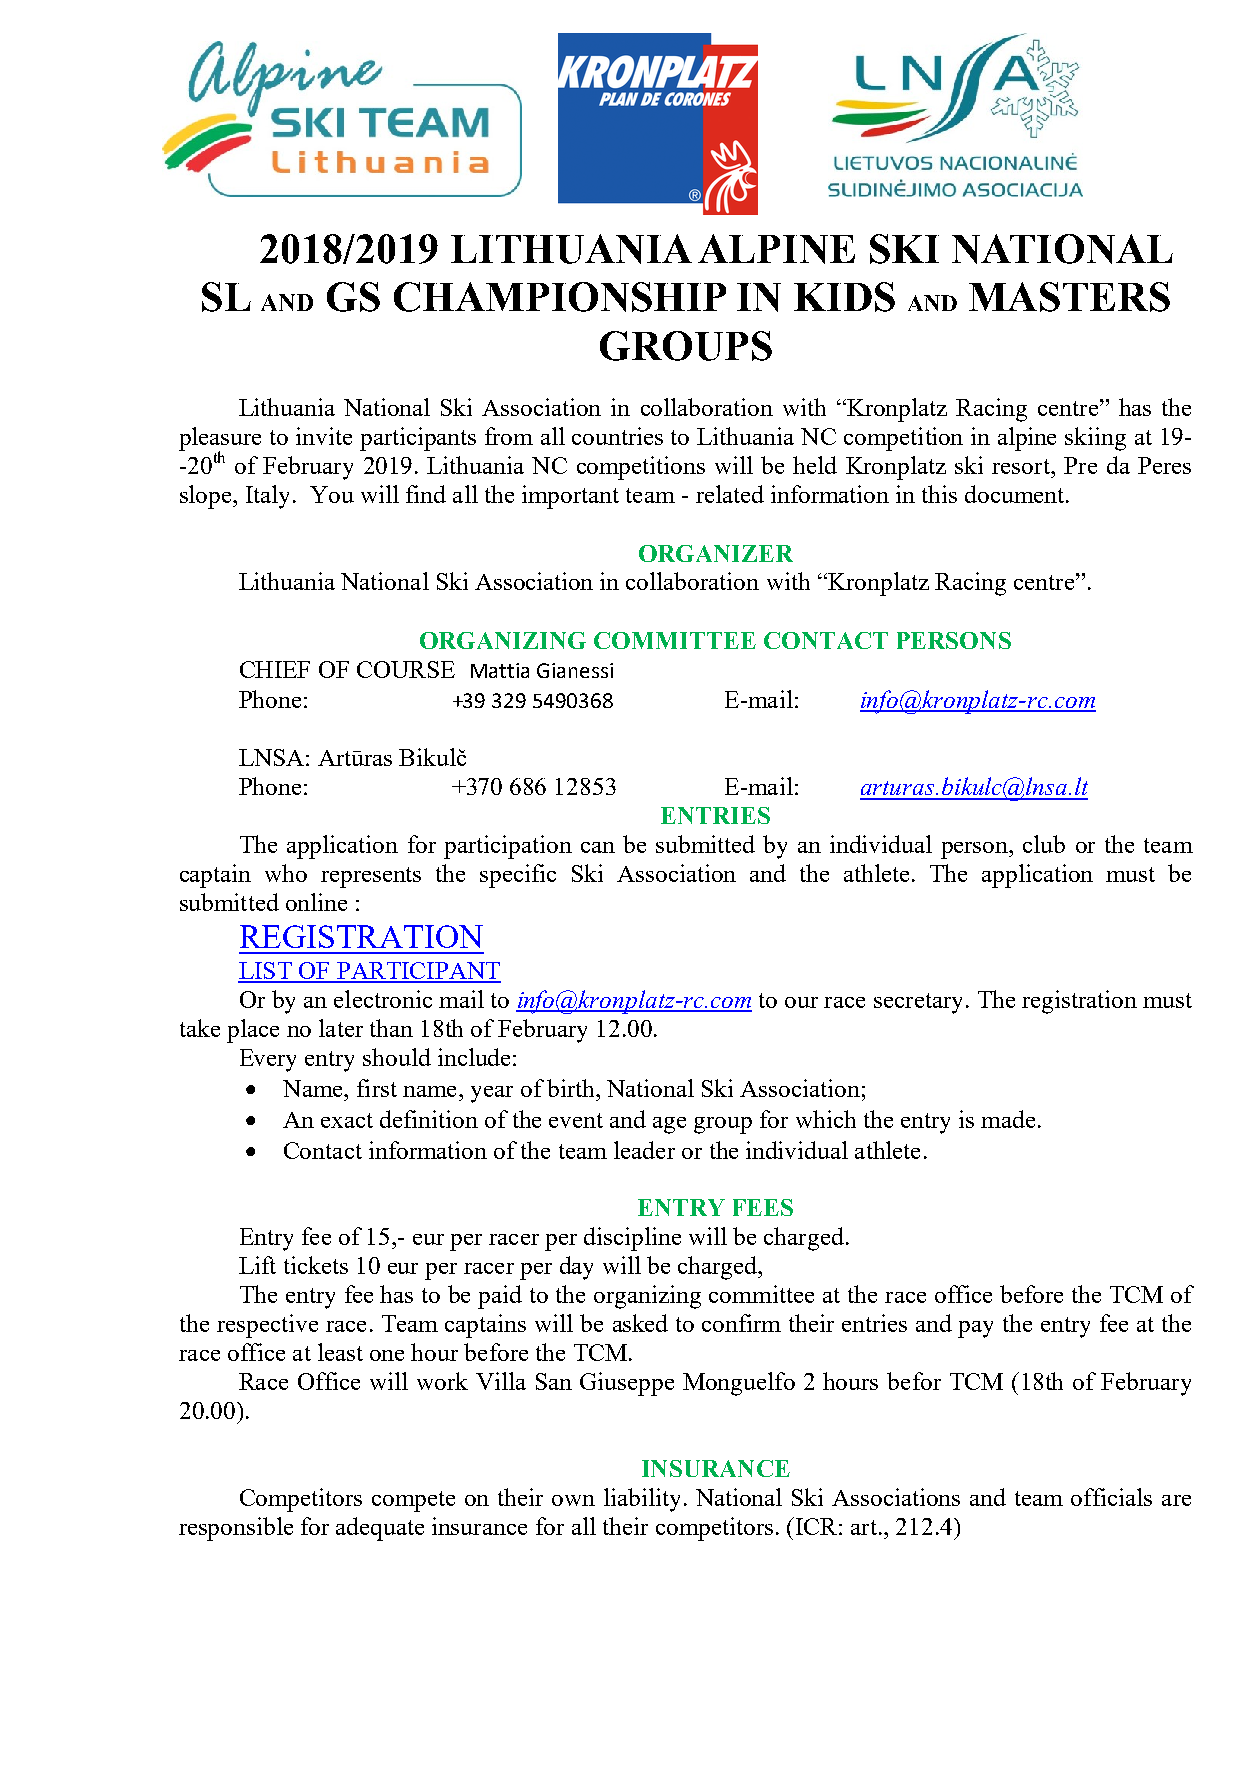 The image size is (1252, 1771). What do you see at coordinates (669, 1125) in the document?
I see `age` at bounding box center [669, 1125].
